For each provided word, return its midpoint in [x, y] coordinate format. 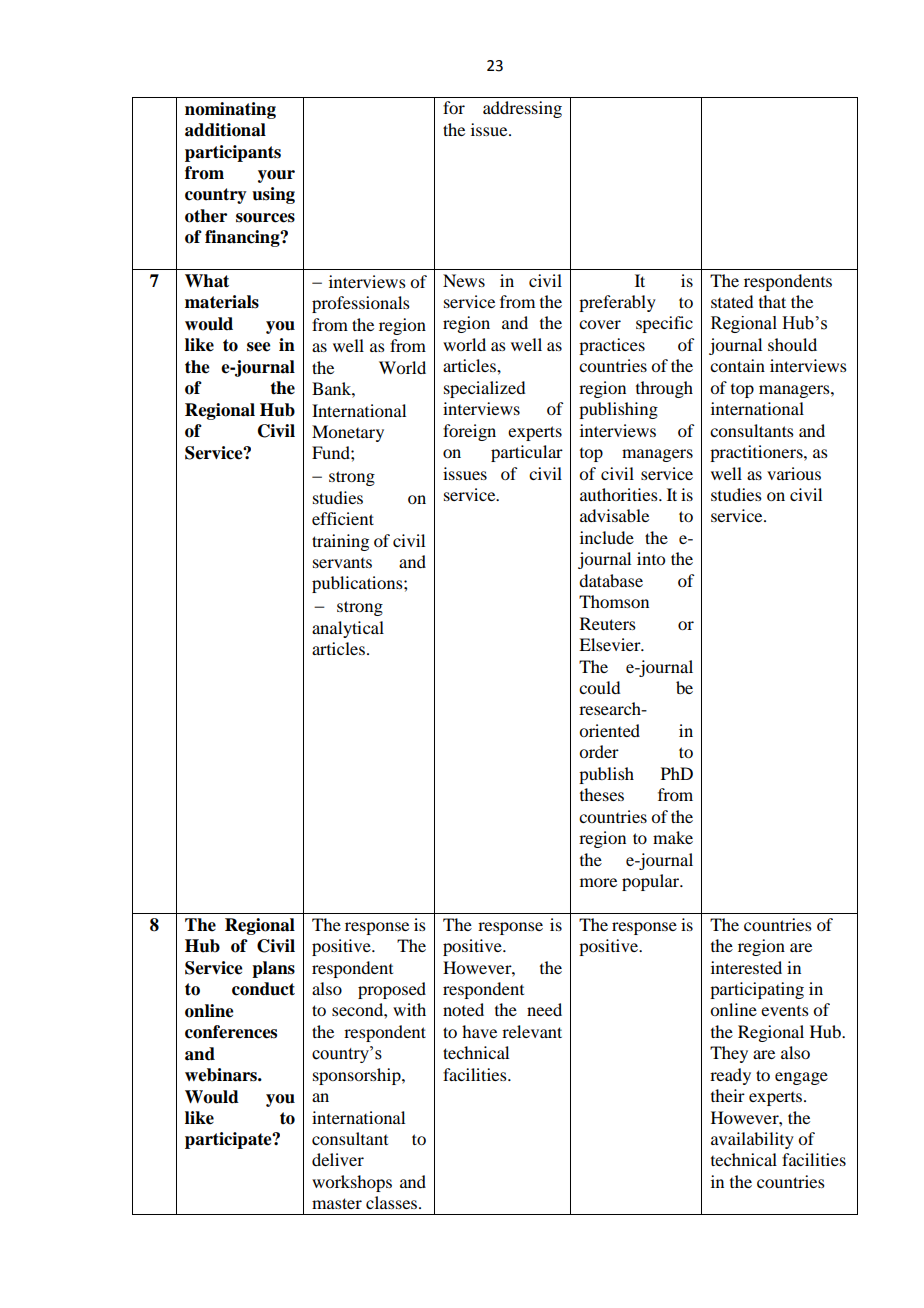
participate [229, 1140]
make [673, 837]
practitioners [757, 453]
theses [602, 794]
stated [732, 301]
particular [527, 453]
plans [273, 969]
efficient [343, 518]
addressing [522, 109]
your [276, 176]
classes [393, 1202]
